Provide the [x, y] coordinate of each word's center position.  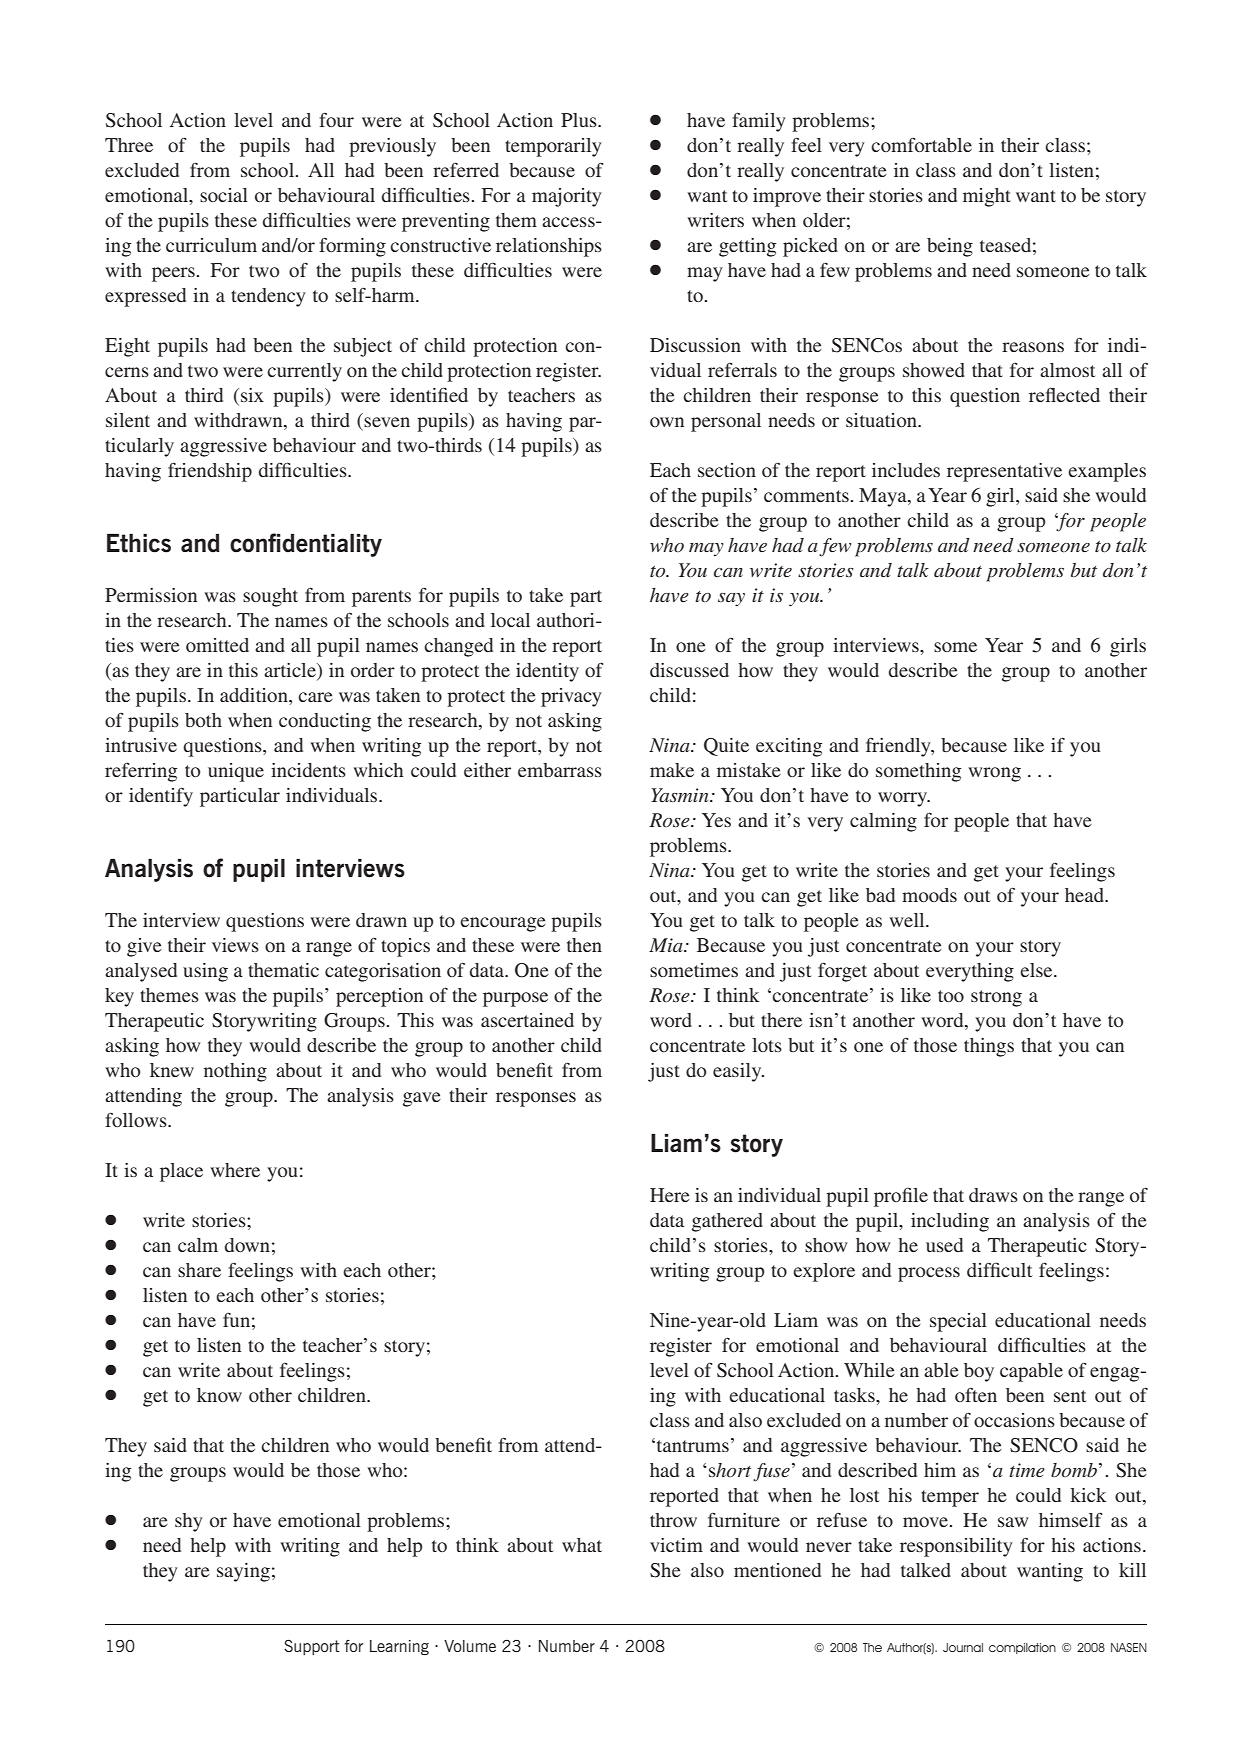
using [205, 972]
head [1086, 895]
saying [243, 1572]
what [582, 1545]
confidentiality [306, 545]
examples [1107, 472]
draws [993, 1195]
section [727, 470]
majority [567, 197]
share [199, 1270]
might [987, 197]
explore [824, 1272]
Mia [667, 945]
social [224, 195]
